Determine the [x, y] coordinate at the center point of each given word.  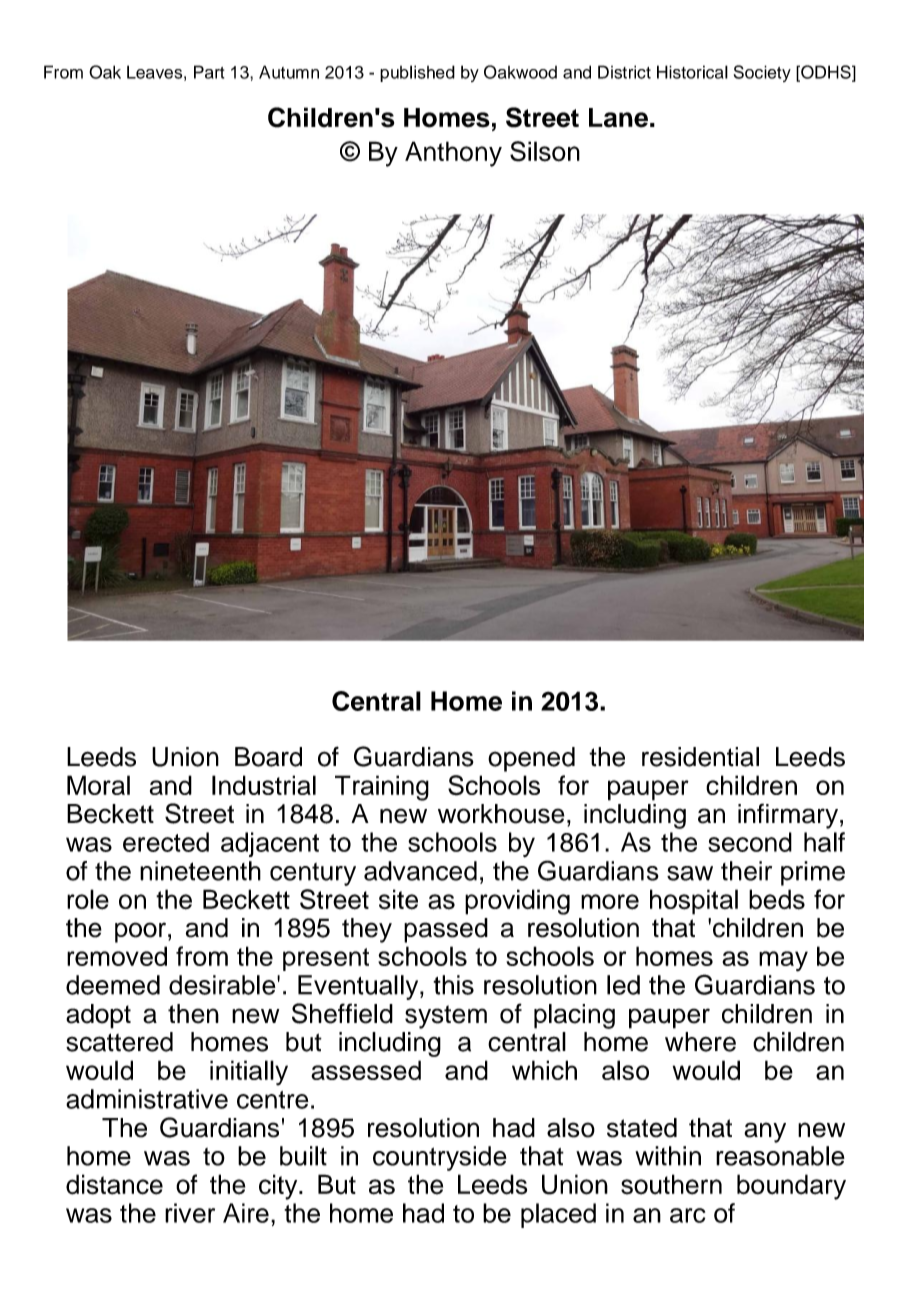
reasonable [780, 1156]
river [190, 1213]
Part [209, 72]
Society [762, 73]
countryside [440, 1158]
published [417, 73]
